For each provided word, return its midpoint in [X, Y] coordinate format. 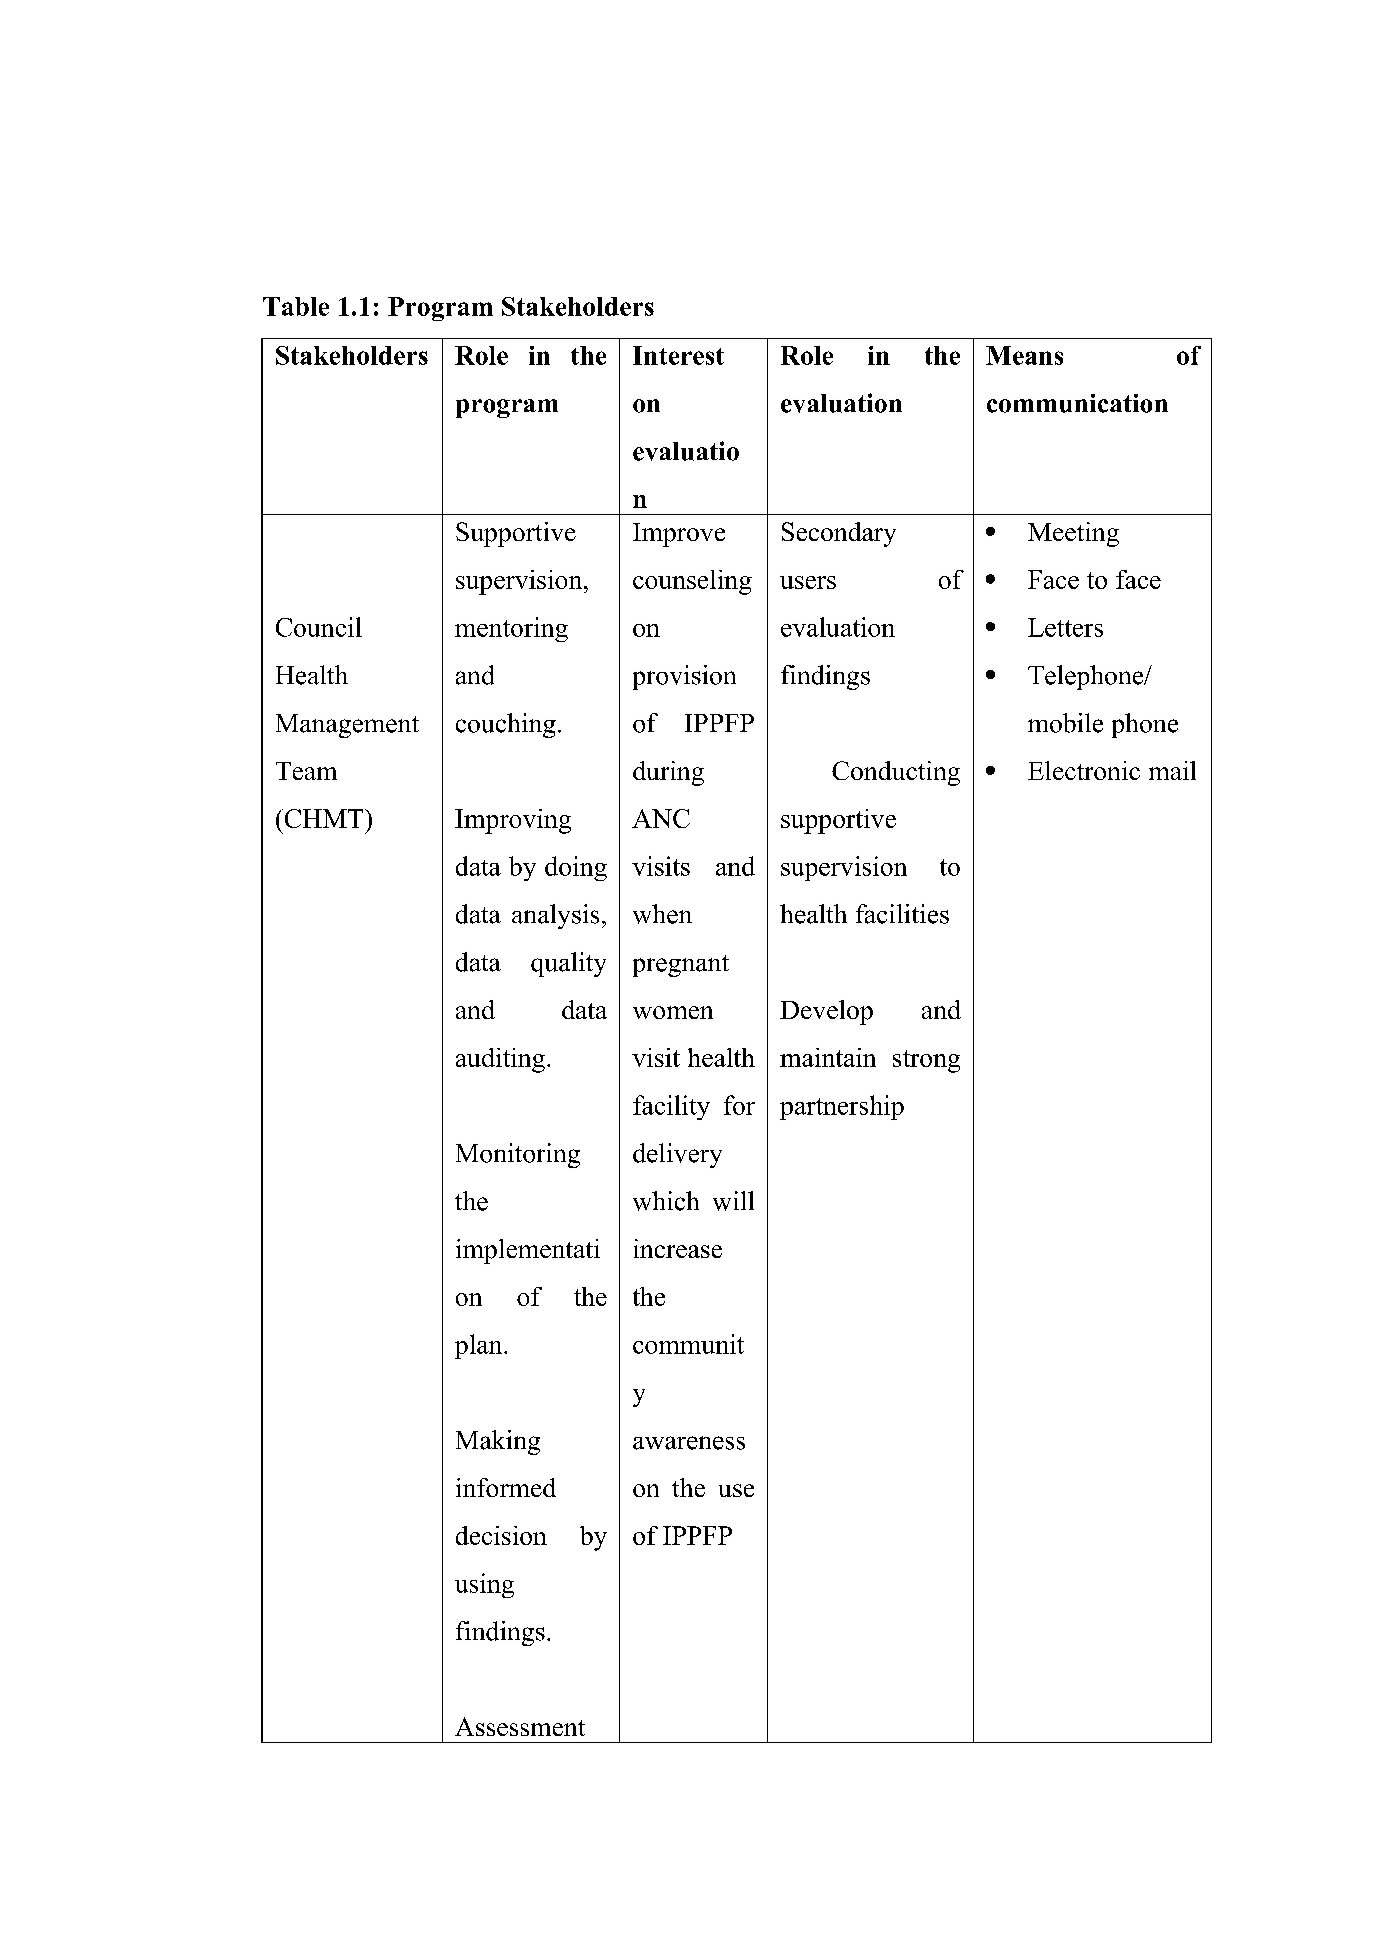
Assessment [520, 1726]
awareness [689, 1443]
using [484, 1585]
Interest [678, 355]
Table [296, 306]
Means [1024, 355]
